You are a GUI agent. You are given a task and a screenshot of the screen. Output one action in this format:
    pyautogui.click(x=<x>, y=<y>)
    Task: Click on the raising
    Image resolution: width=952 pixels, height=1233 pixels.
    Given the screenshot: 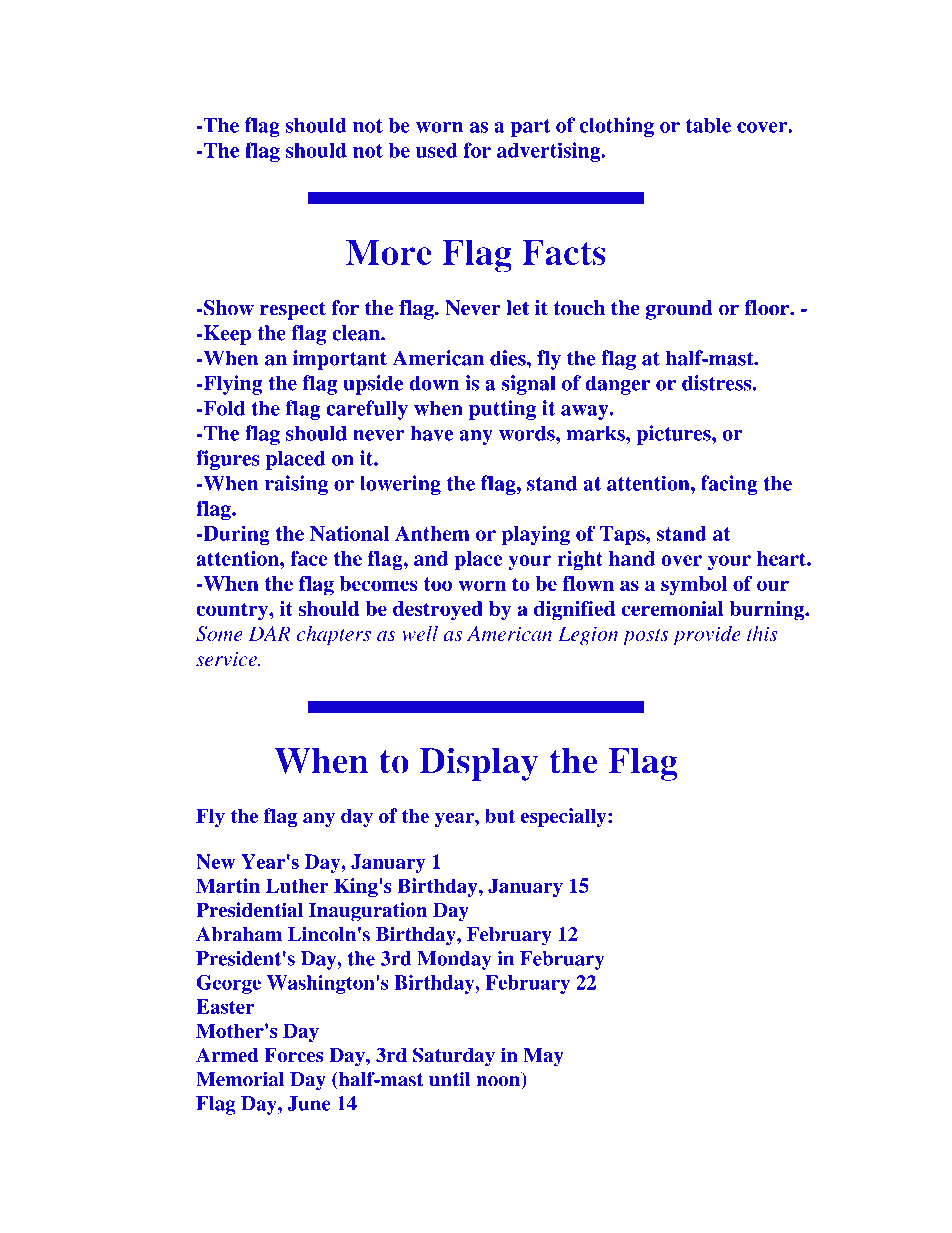 What is the action you would take?
    pyautogui.click(x=296, y=485)
